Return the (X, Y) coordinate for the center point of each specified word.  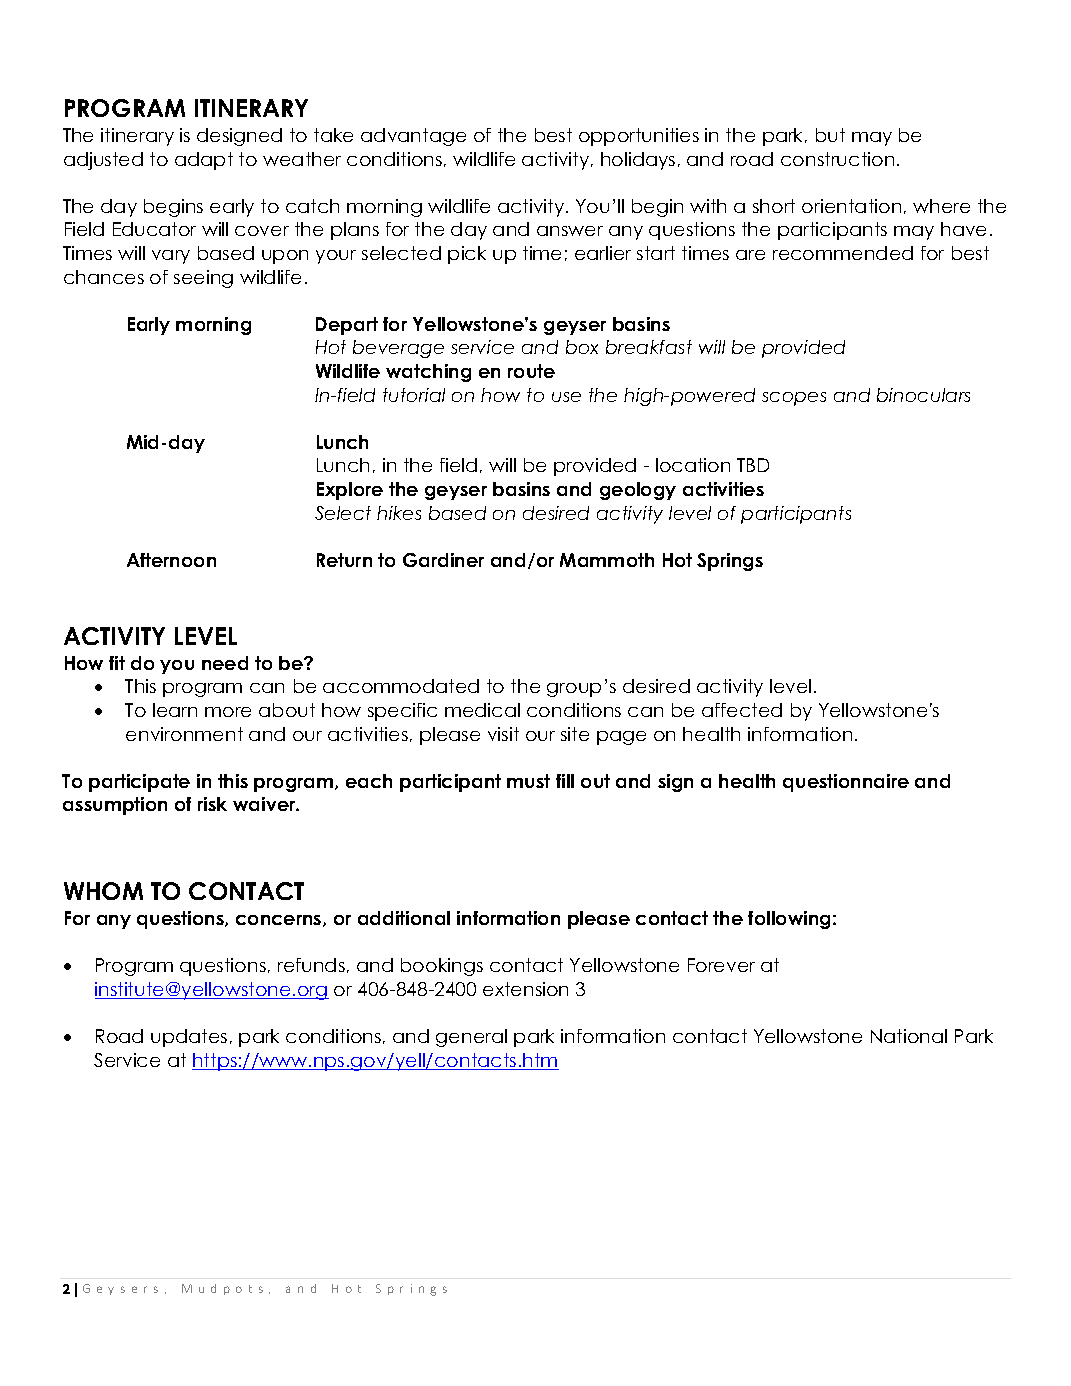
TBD (753, 465)
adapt (204, 161)
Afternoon (171, 560)
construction (837, 159)
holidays (638, 161)
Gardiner (443, 560)
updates (189, 1038)
